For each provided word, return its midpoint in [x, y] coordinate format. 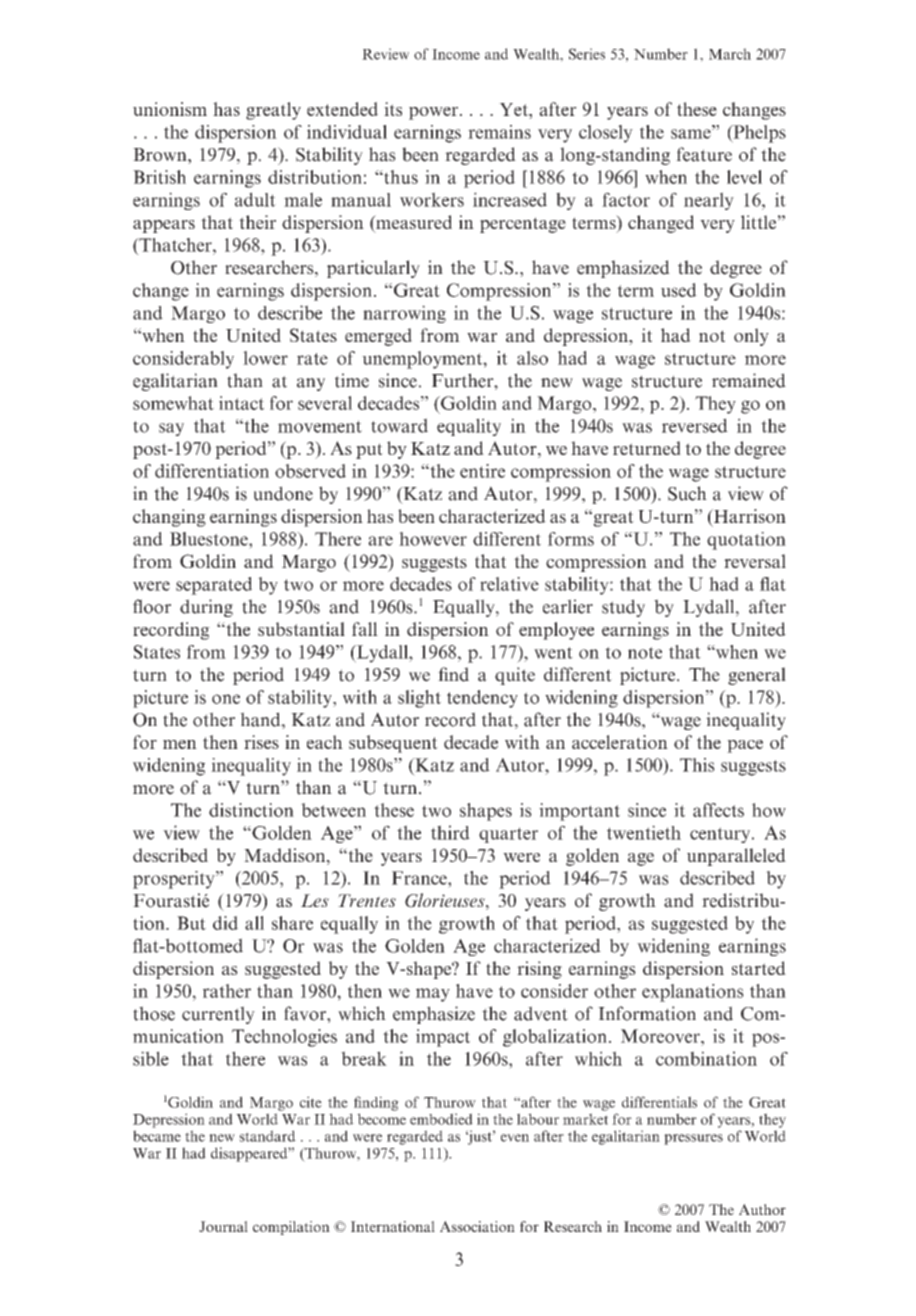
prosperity [175, 880]
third [450, 832]
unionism [170, 109]
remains [499, 132]
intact [241, 403]
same [692, 134]
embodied [441, 1119]
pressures [693, 1139]
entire [482, 471]
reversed [695, 425]
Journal [223, 1226]
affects [718, 810]
